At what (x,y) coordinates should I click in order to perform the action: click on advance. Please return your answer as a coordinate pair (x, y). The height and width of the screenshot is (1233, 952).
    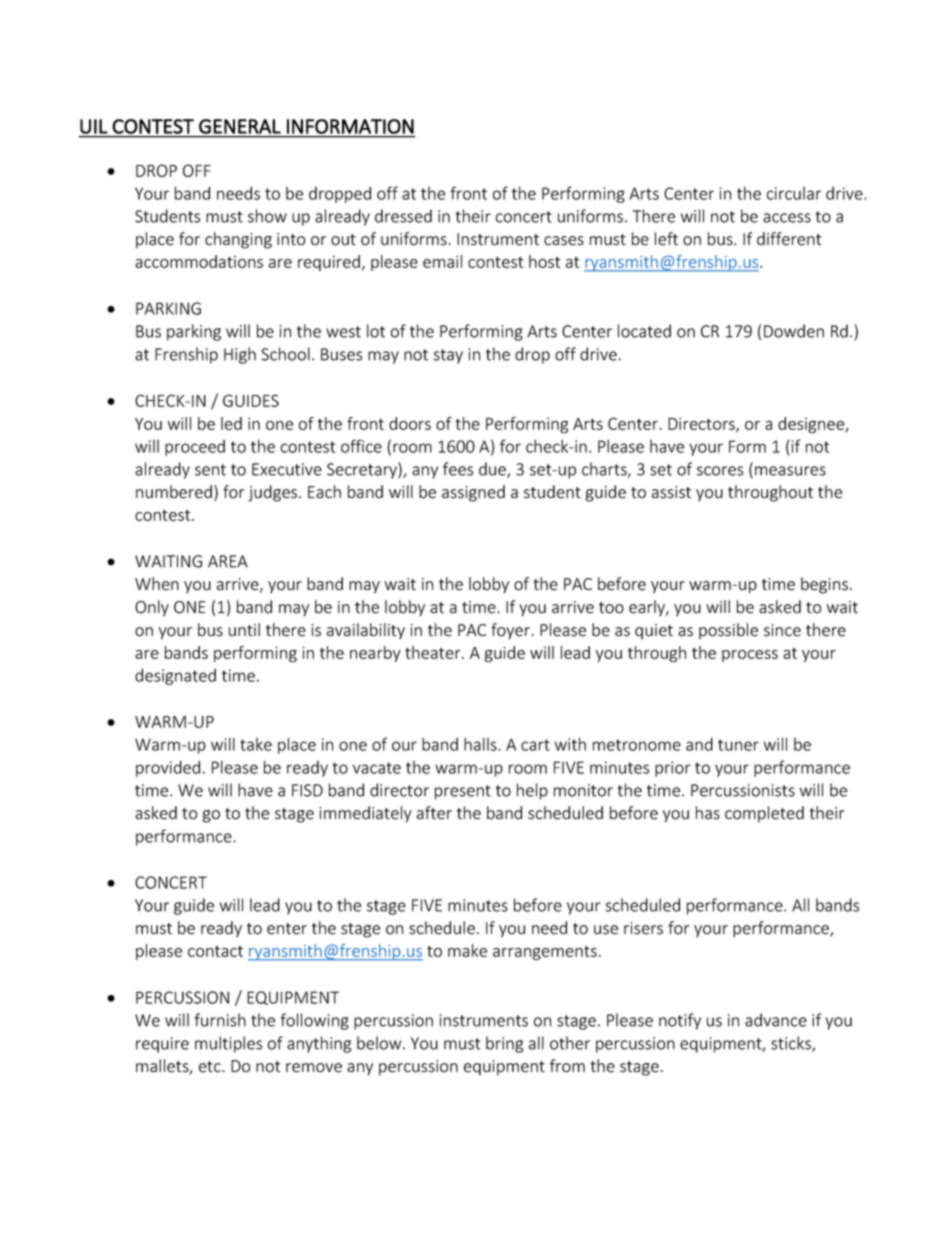
    Looking at the image, I should click on (776, 1020).
